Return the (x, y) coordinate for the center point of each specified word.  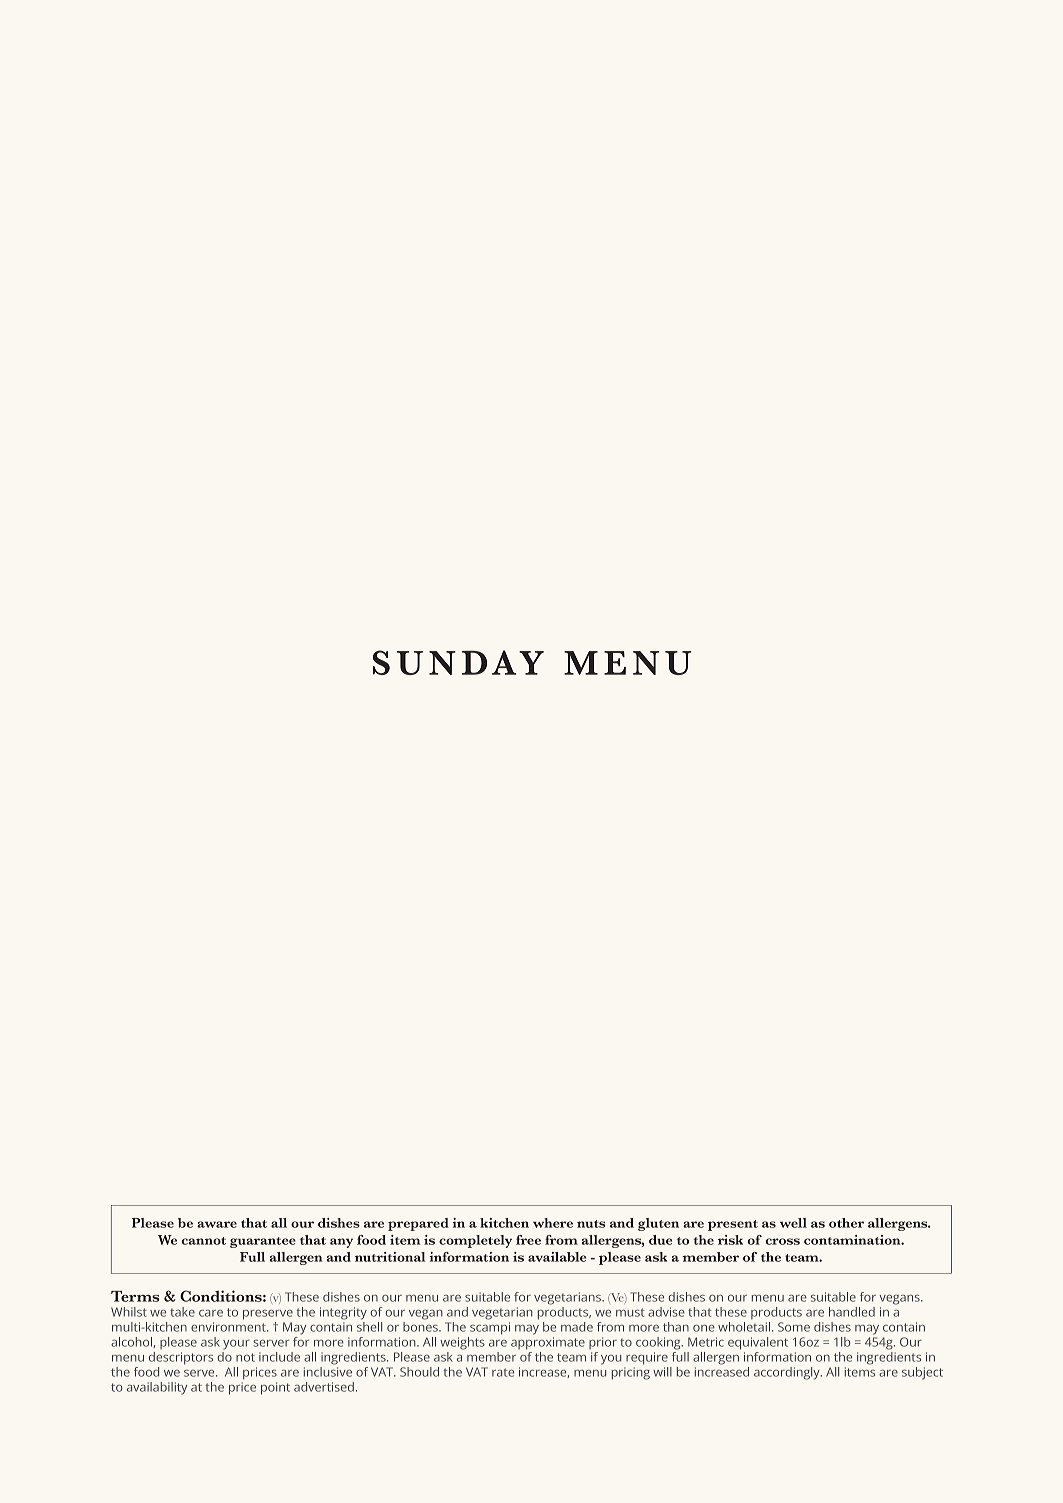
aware (217, 1224)
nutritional (390, 1257)
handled (852, 1312)
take (182, 1312)
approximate (548, 1343)
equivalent (758, 1343)
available (557, 1257)
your (236, 1345)
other (846, 1223)
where (553, 1223)
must (630, 1312)
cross (782, 1241)
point (275, 1388)
